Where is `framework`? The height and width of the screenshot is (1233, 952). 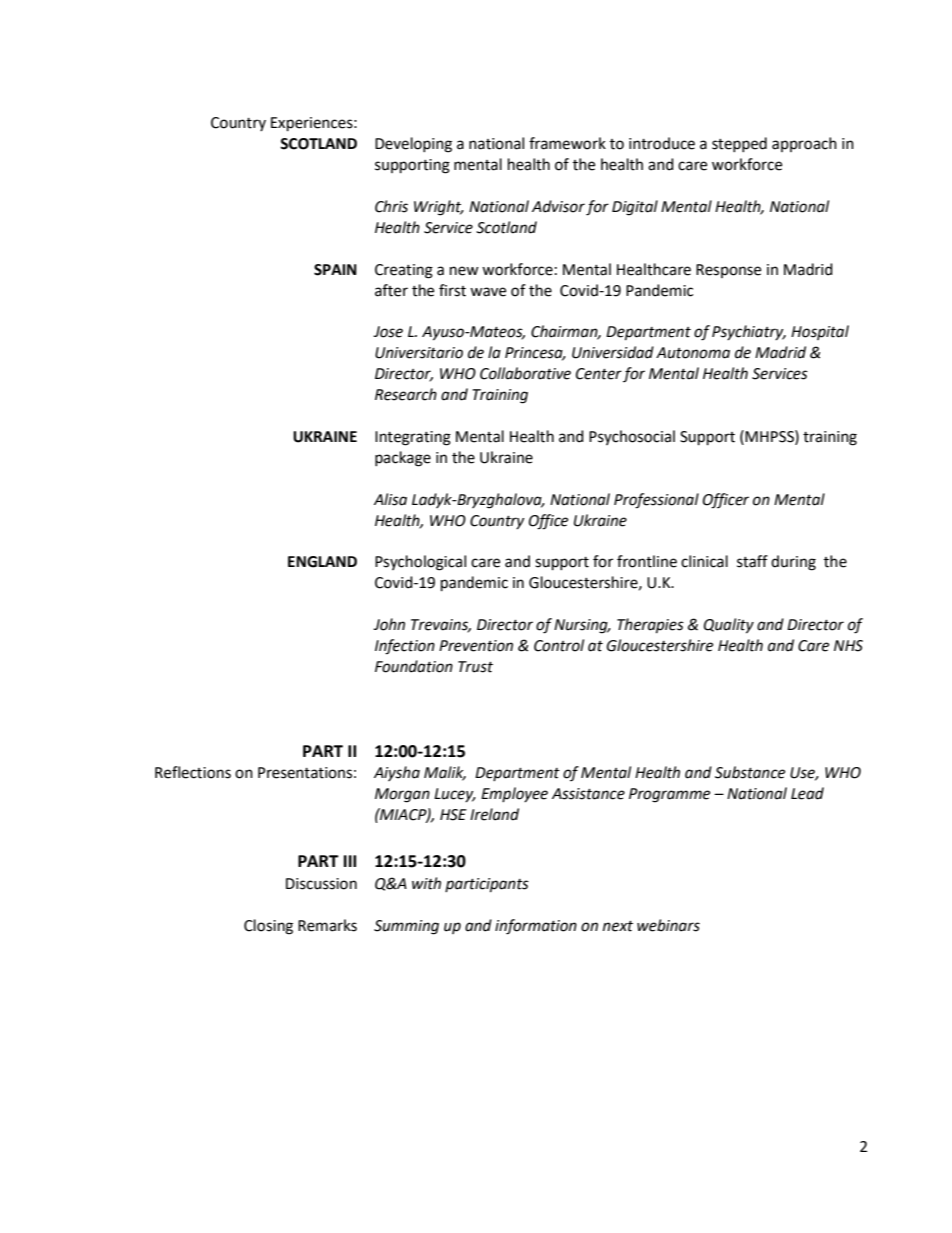 framework is located at coordinates (567, 143).
